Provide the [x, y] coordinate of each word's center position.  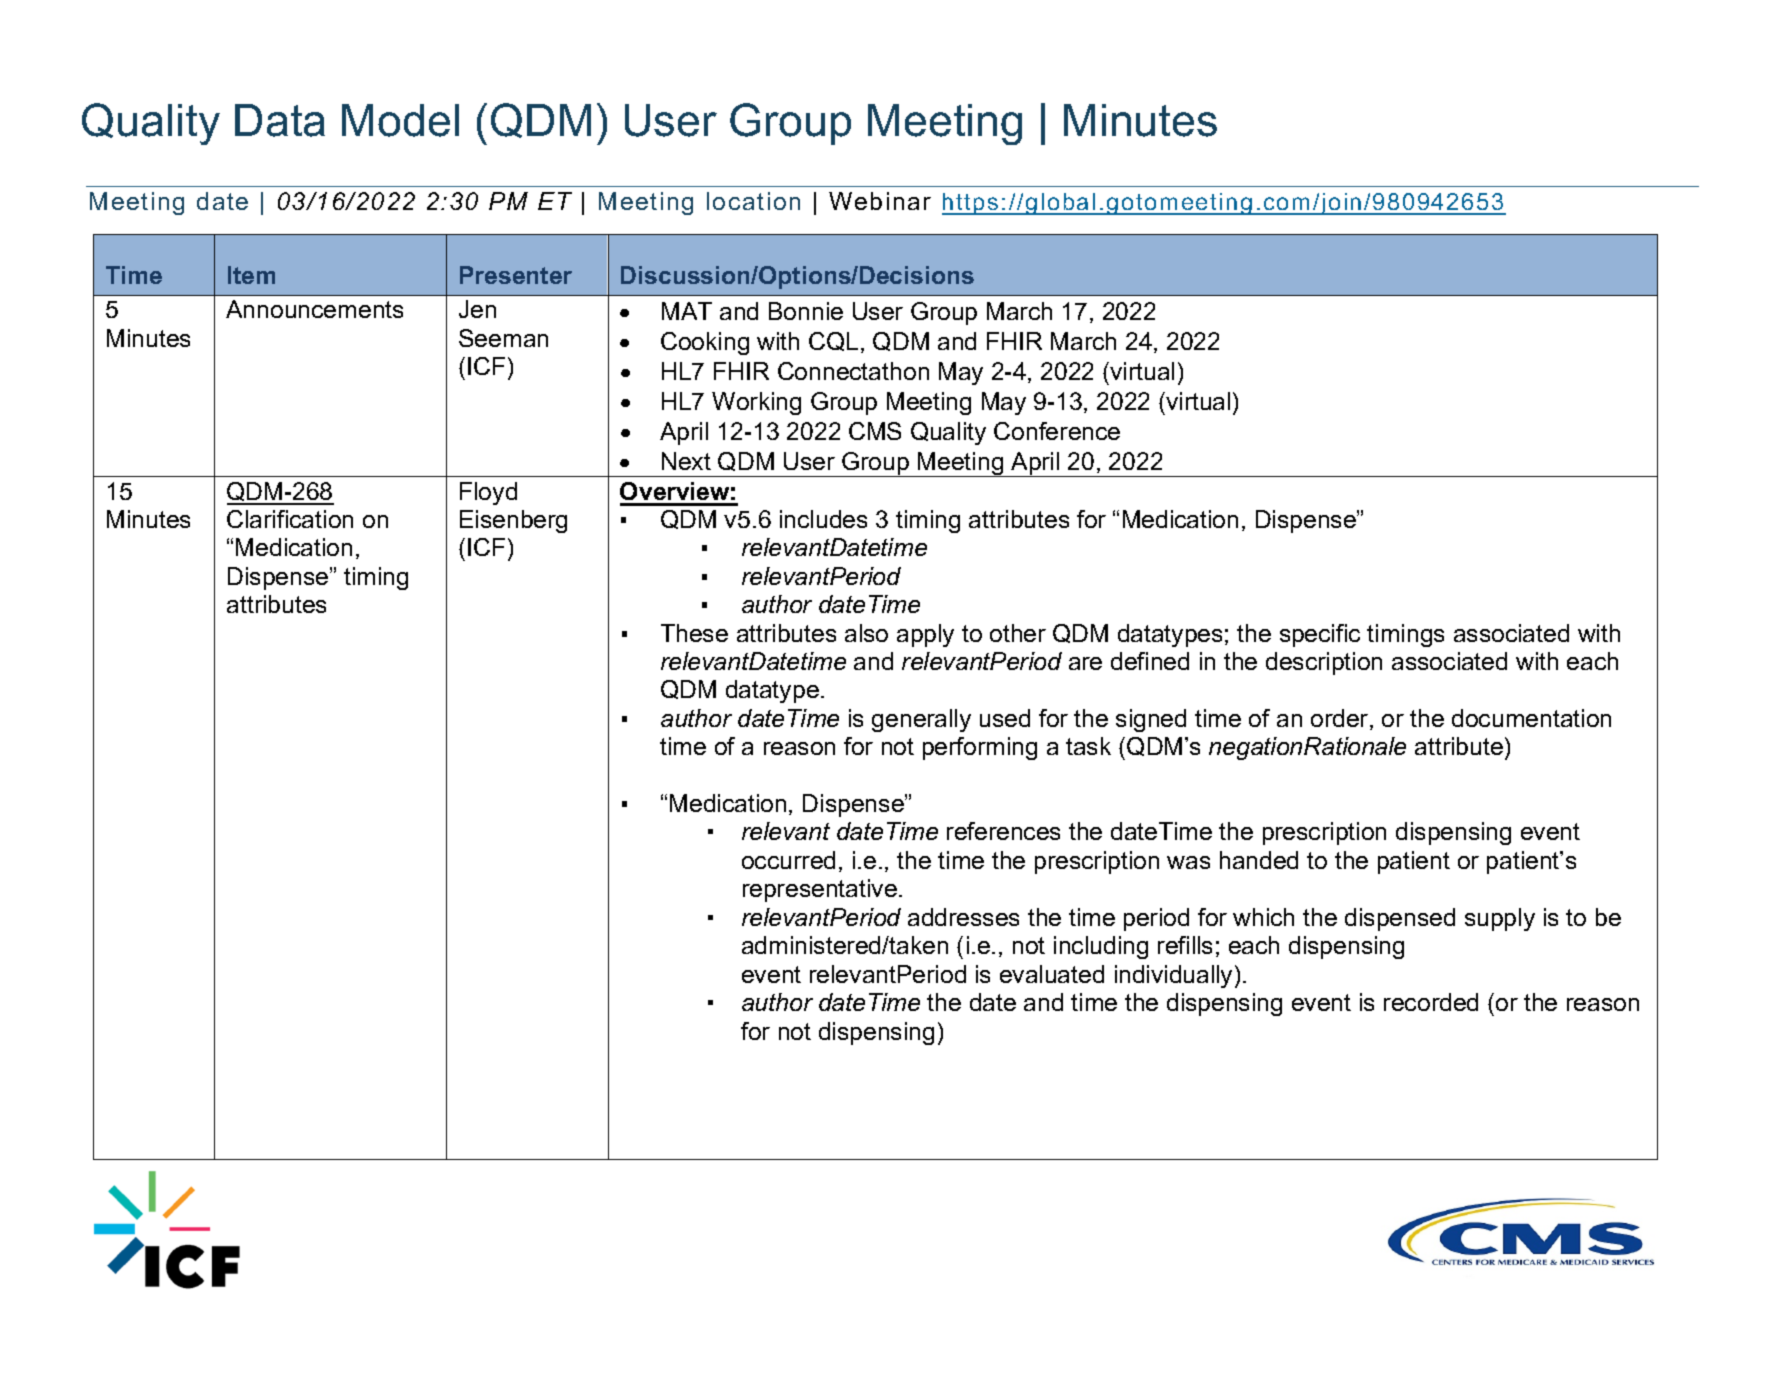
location [753, 201]
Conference [1057, 431]
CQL [833, 341]
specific [1320, 635]
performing [980, 748]
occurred [788, 860]
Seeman [503, 338]
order [1341, 719]
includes [823, 519]
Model [400, 120]
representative [820, 890]
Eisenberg [513, 521]
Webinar [880, 201]
